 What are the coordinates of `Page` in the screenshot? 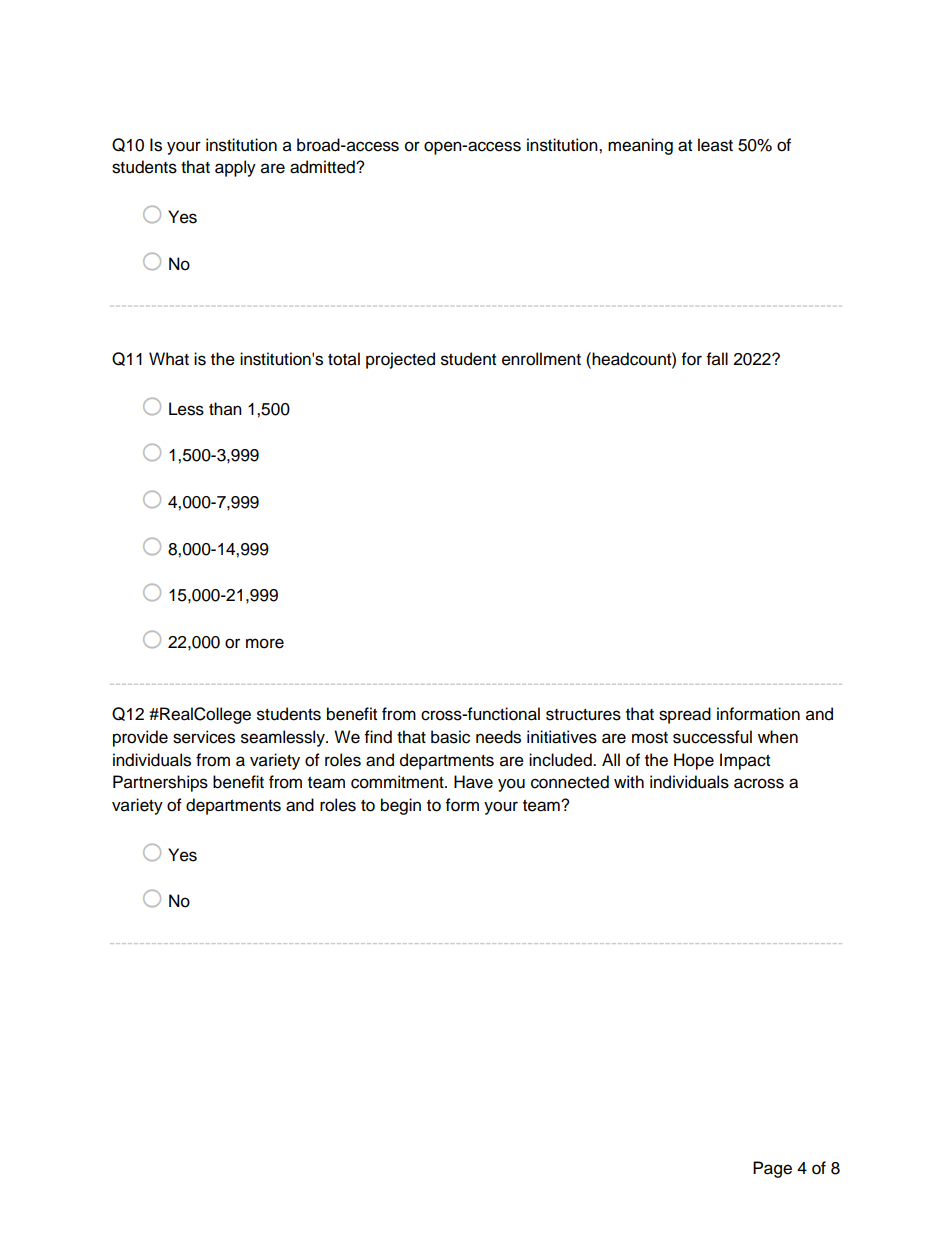 It's located at (772, 1169).
